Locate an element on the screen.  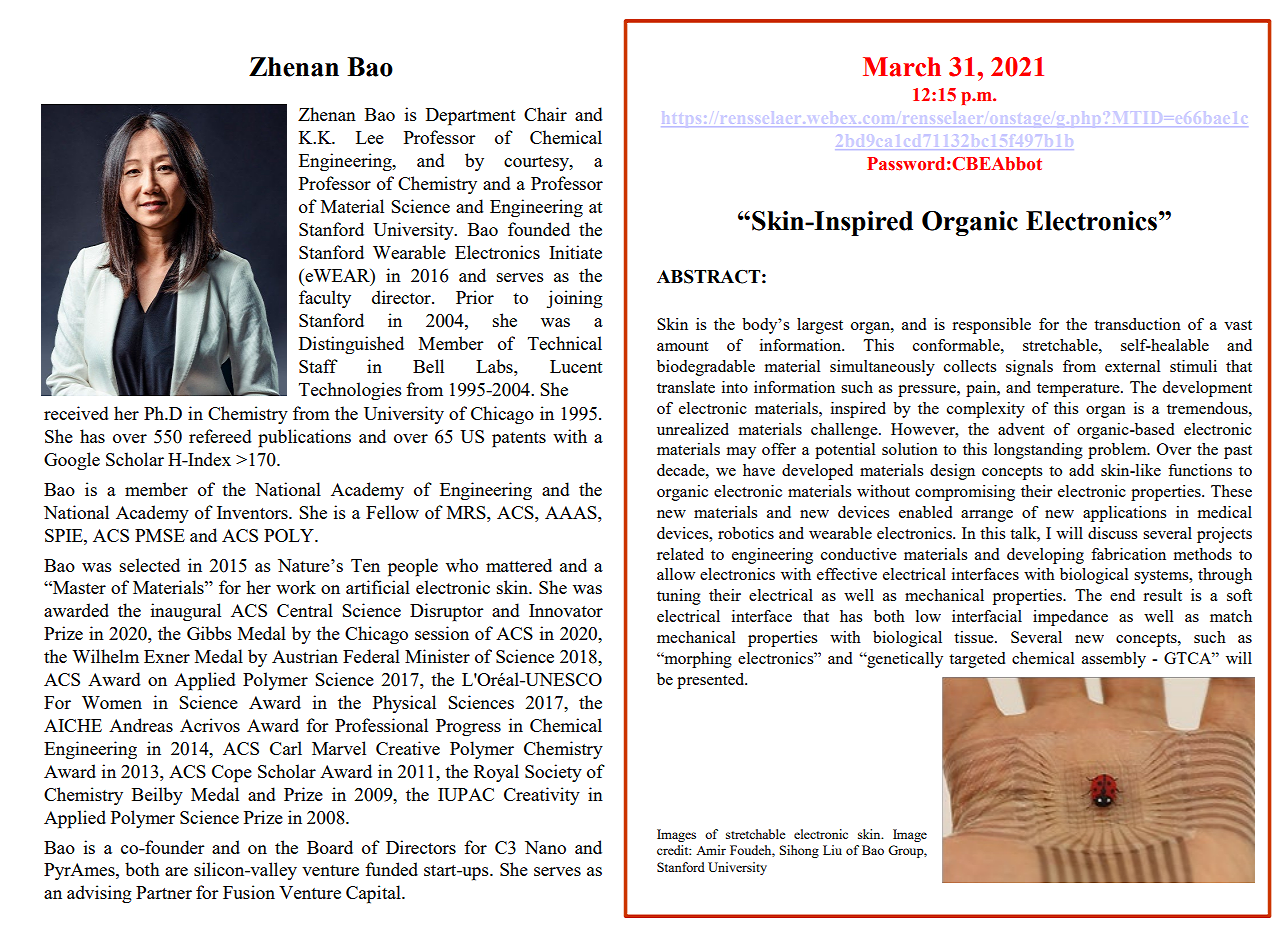
Lee is located at coordinates (370, 137).
